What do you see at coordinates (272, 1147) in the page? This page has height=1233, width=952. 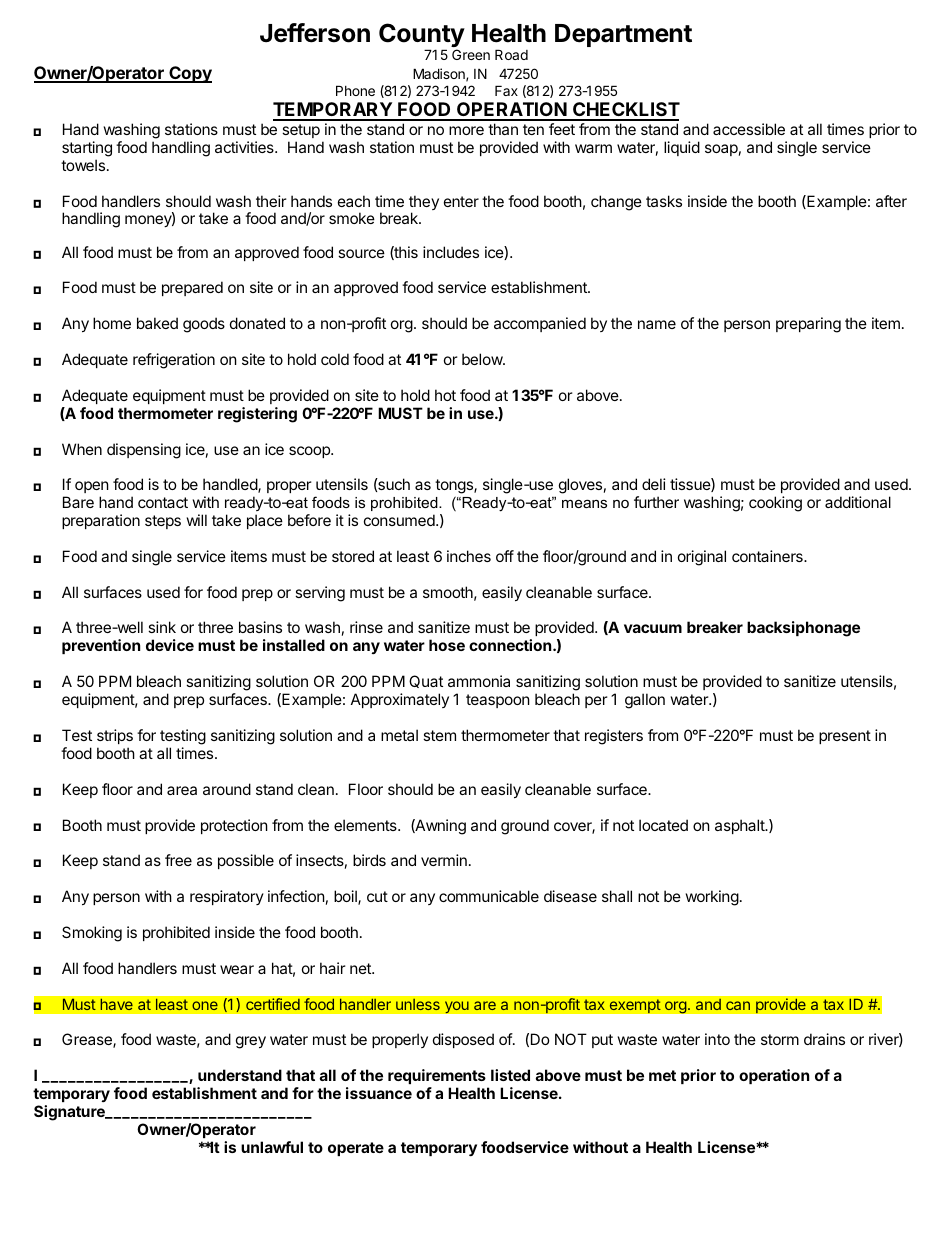 I see `unlawful` at bounding box center [272, 1147].
